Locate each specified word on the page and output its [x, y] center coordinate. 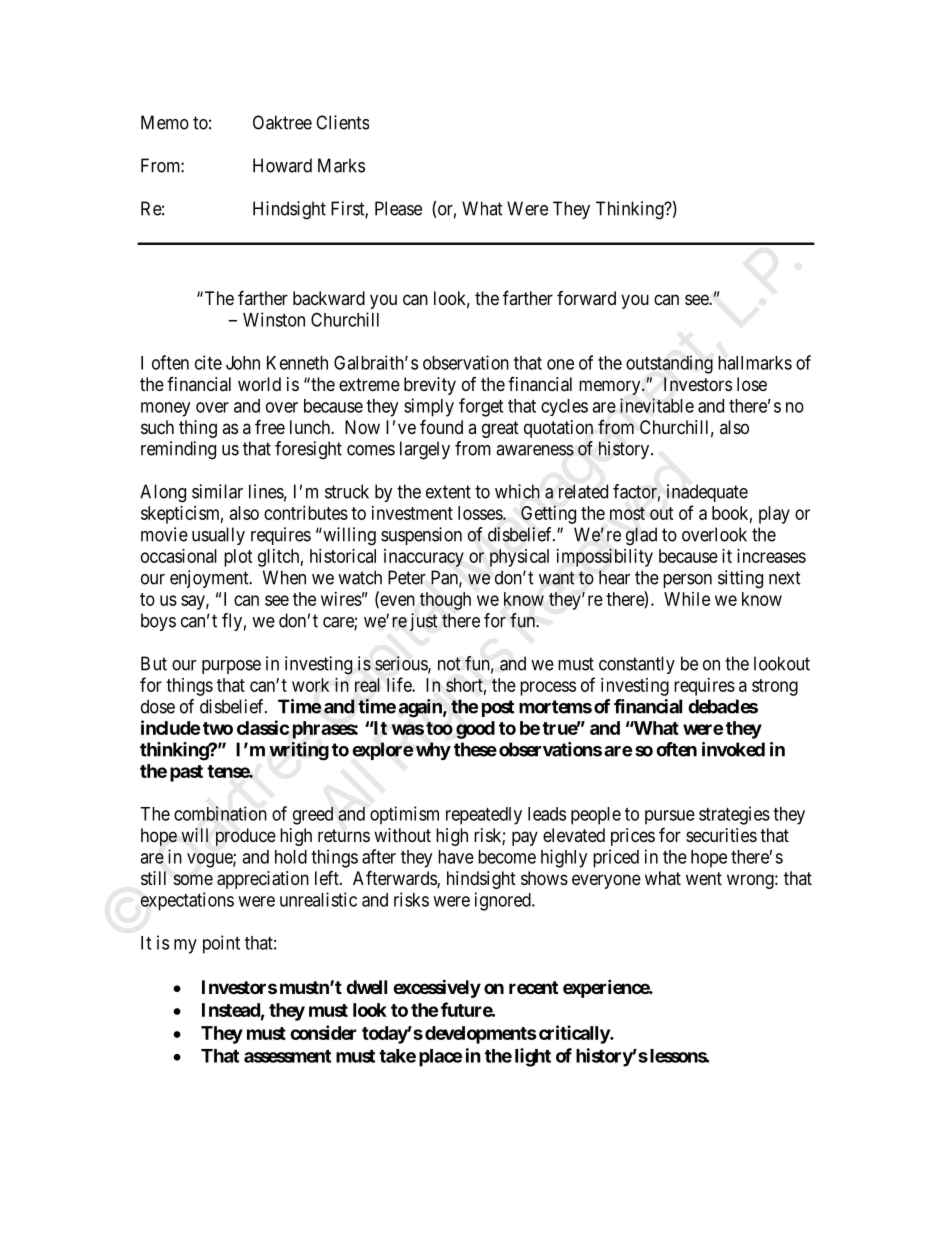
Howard [282, 165]
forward [586, 298]
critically [573, 1034]
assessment [287, 1056]
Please [398, 208]
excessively [437, 988]
